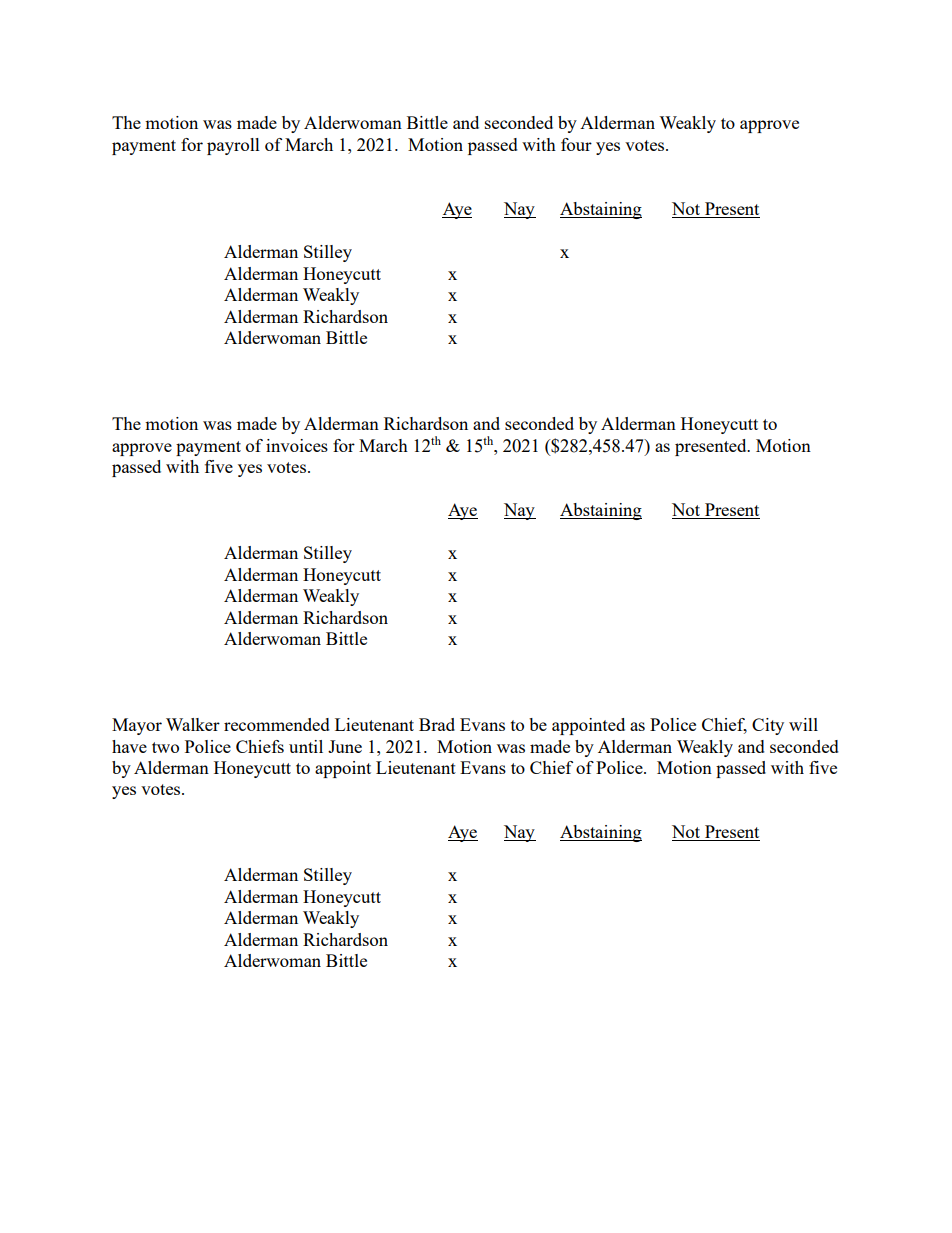 Image resolution: width=952 pixels, height=1233 pixels. I want to click on four, so click(576, 144).
